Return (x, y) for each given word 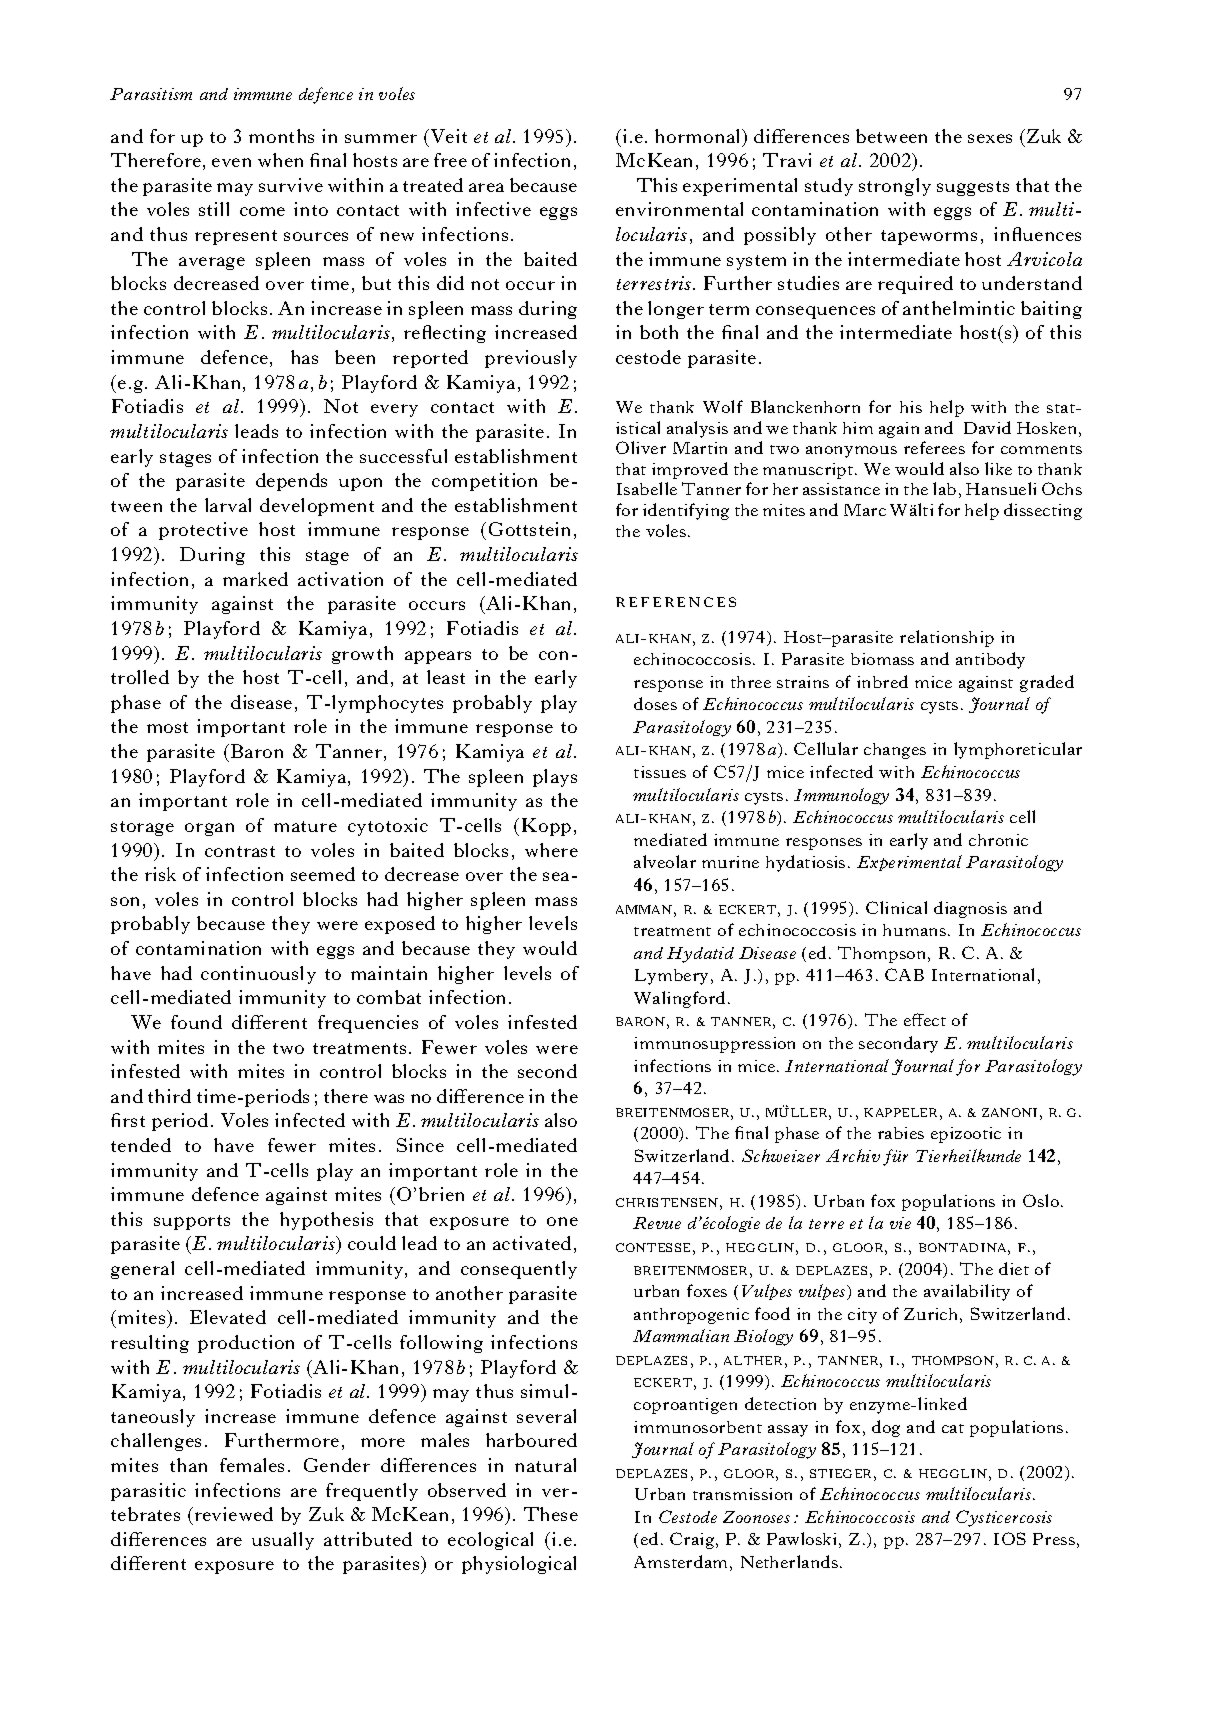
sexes (990, 138)
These (551, 1514)
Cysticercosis (1004, 1518)
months (281, 136)
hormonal (699, 136)
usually (283, 1541)
